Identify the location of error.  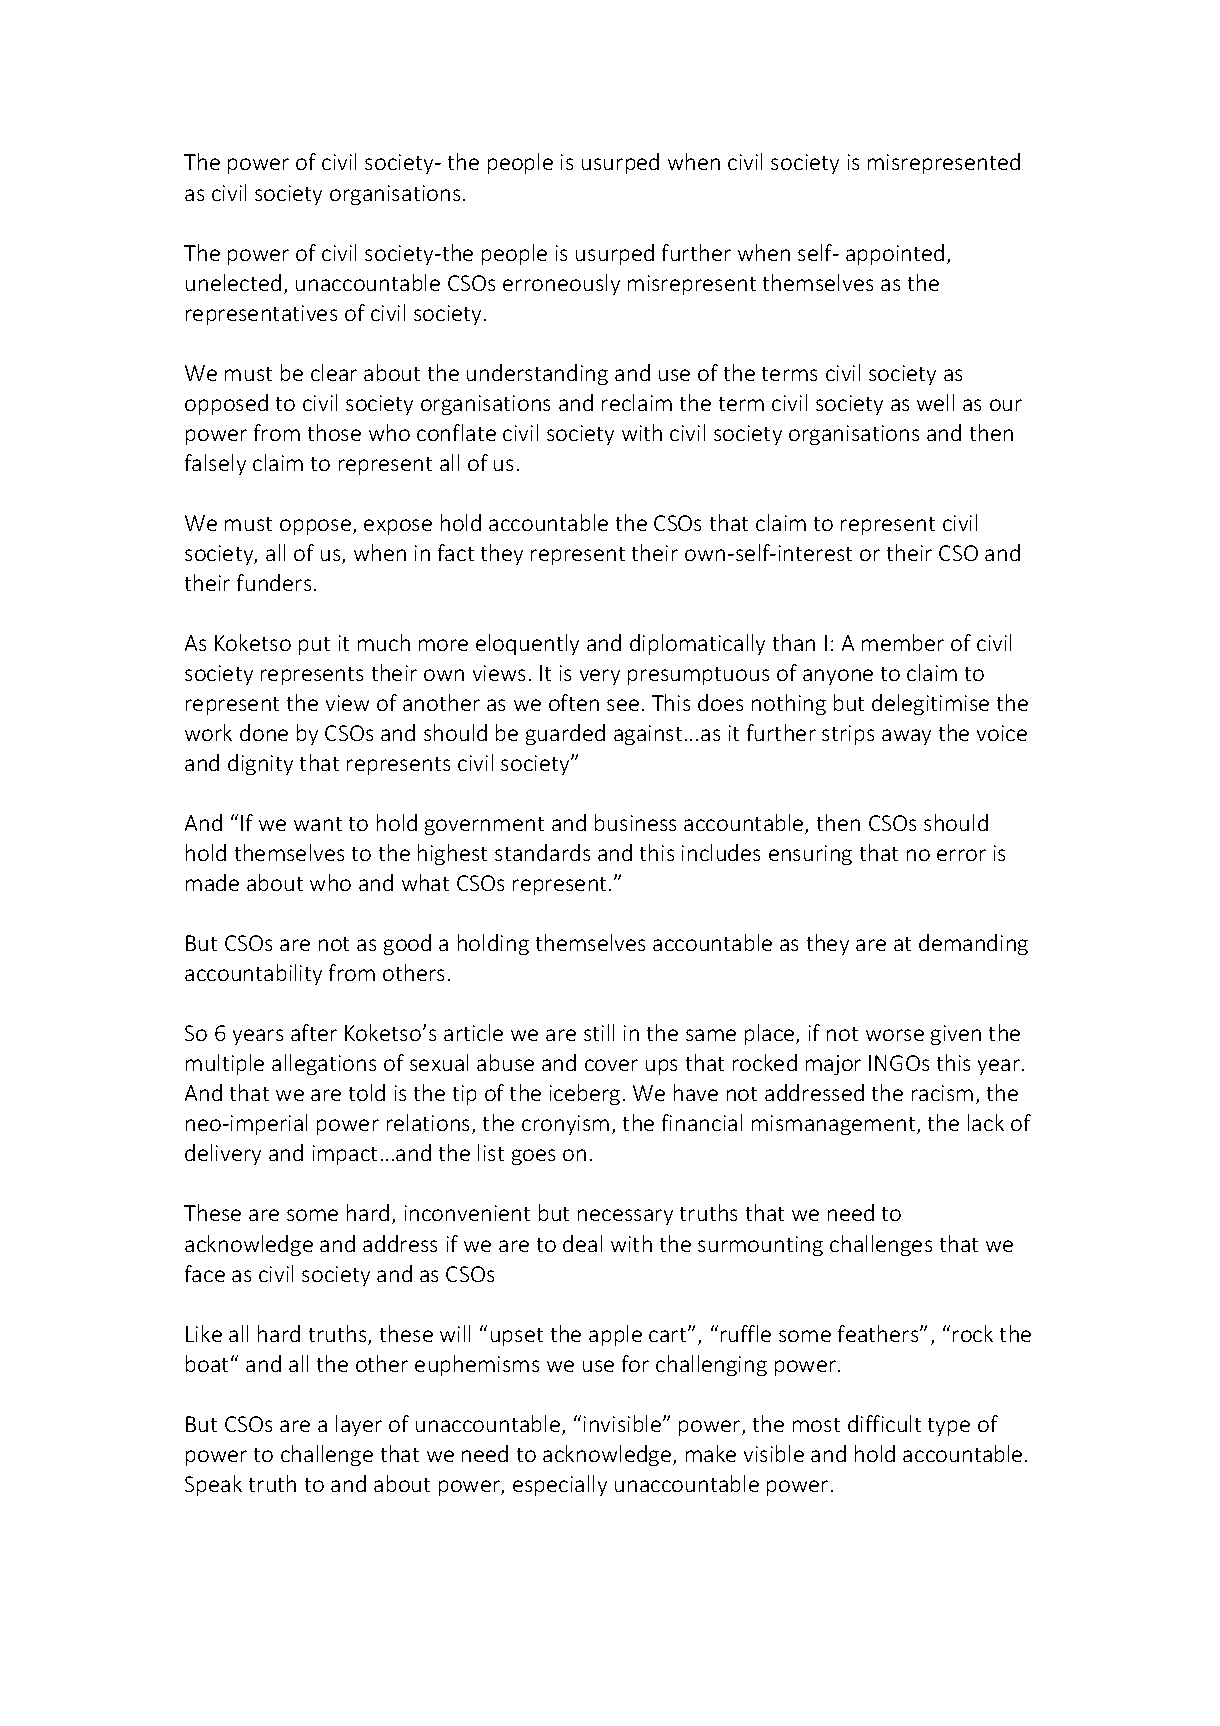
(961, 855).
